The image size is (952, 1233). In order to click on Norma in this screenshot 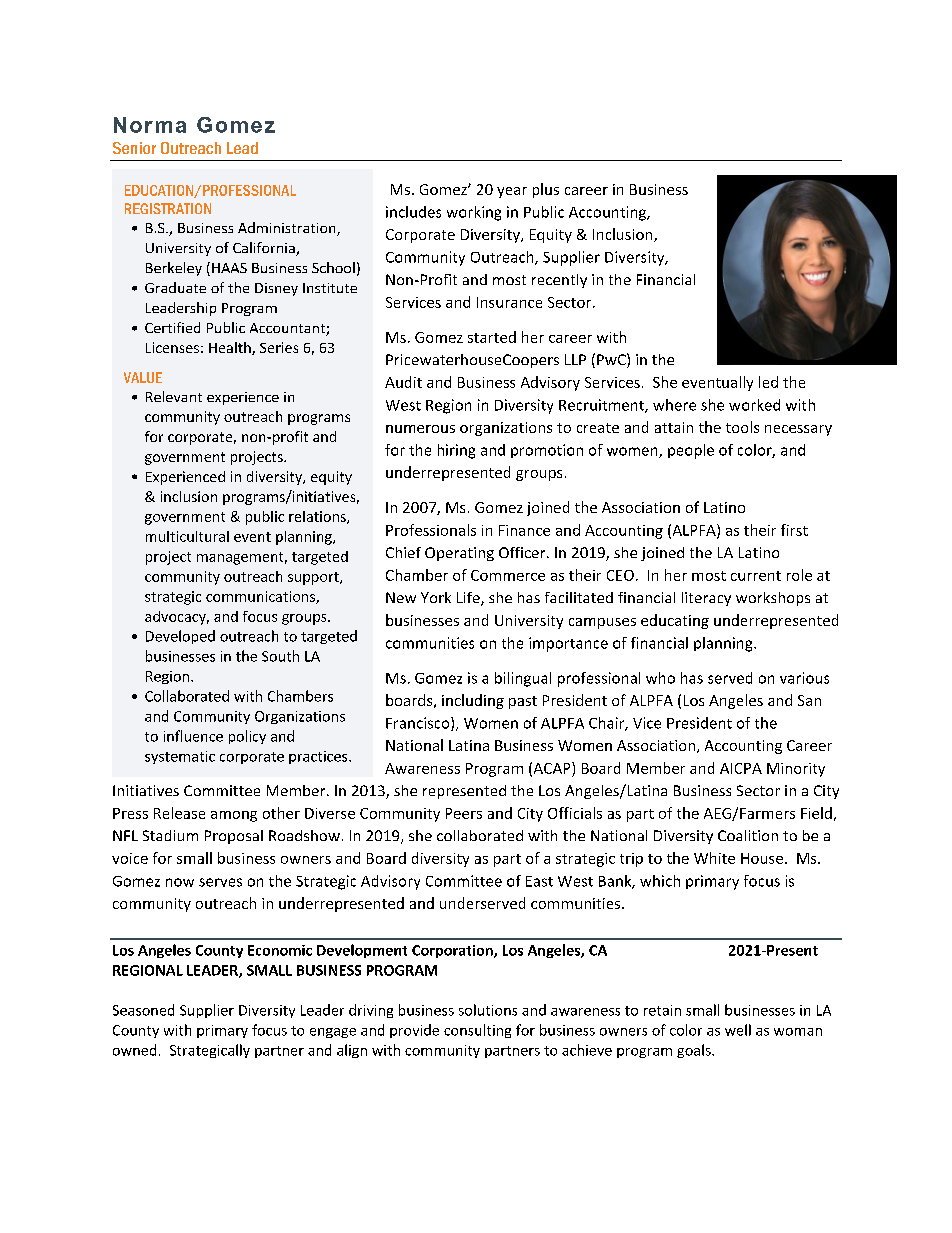, I will do `click(150, 125)`.
